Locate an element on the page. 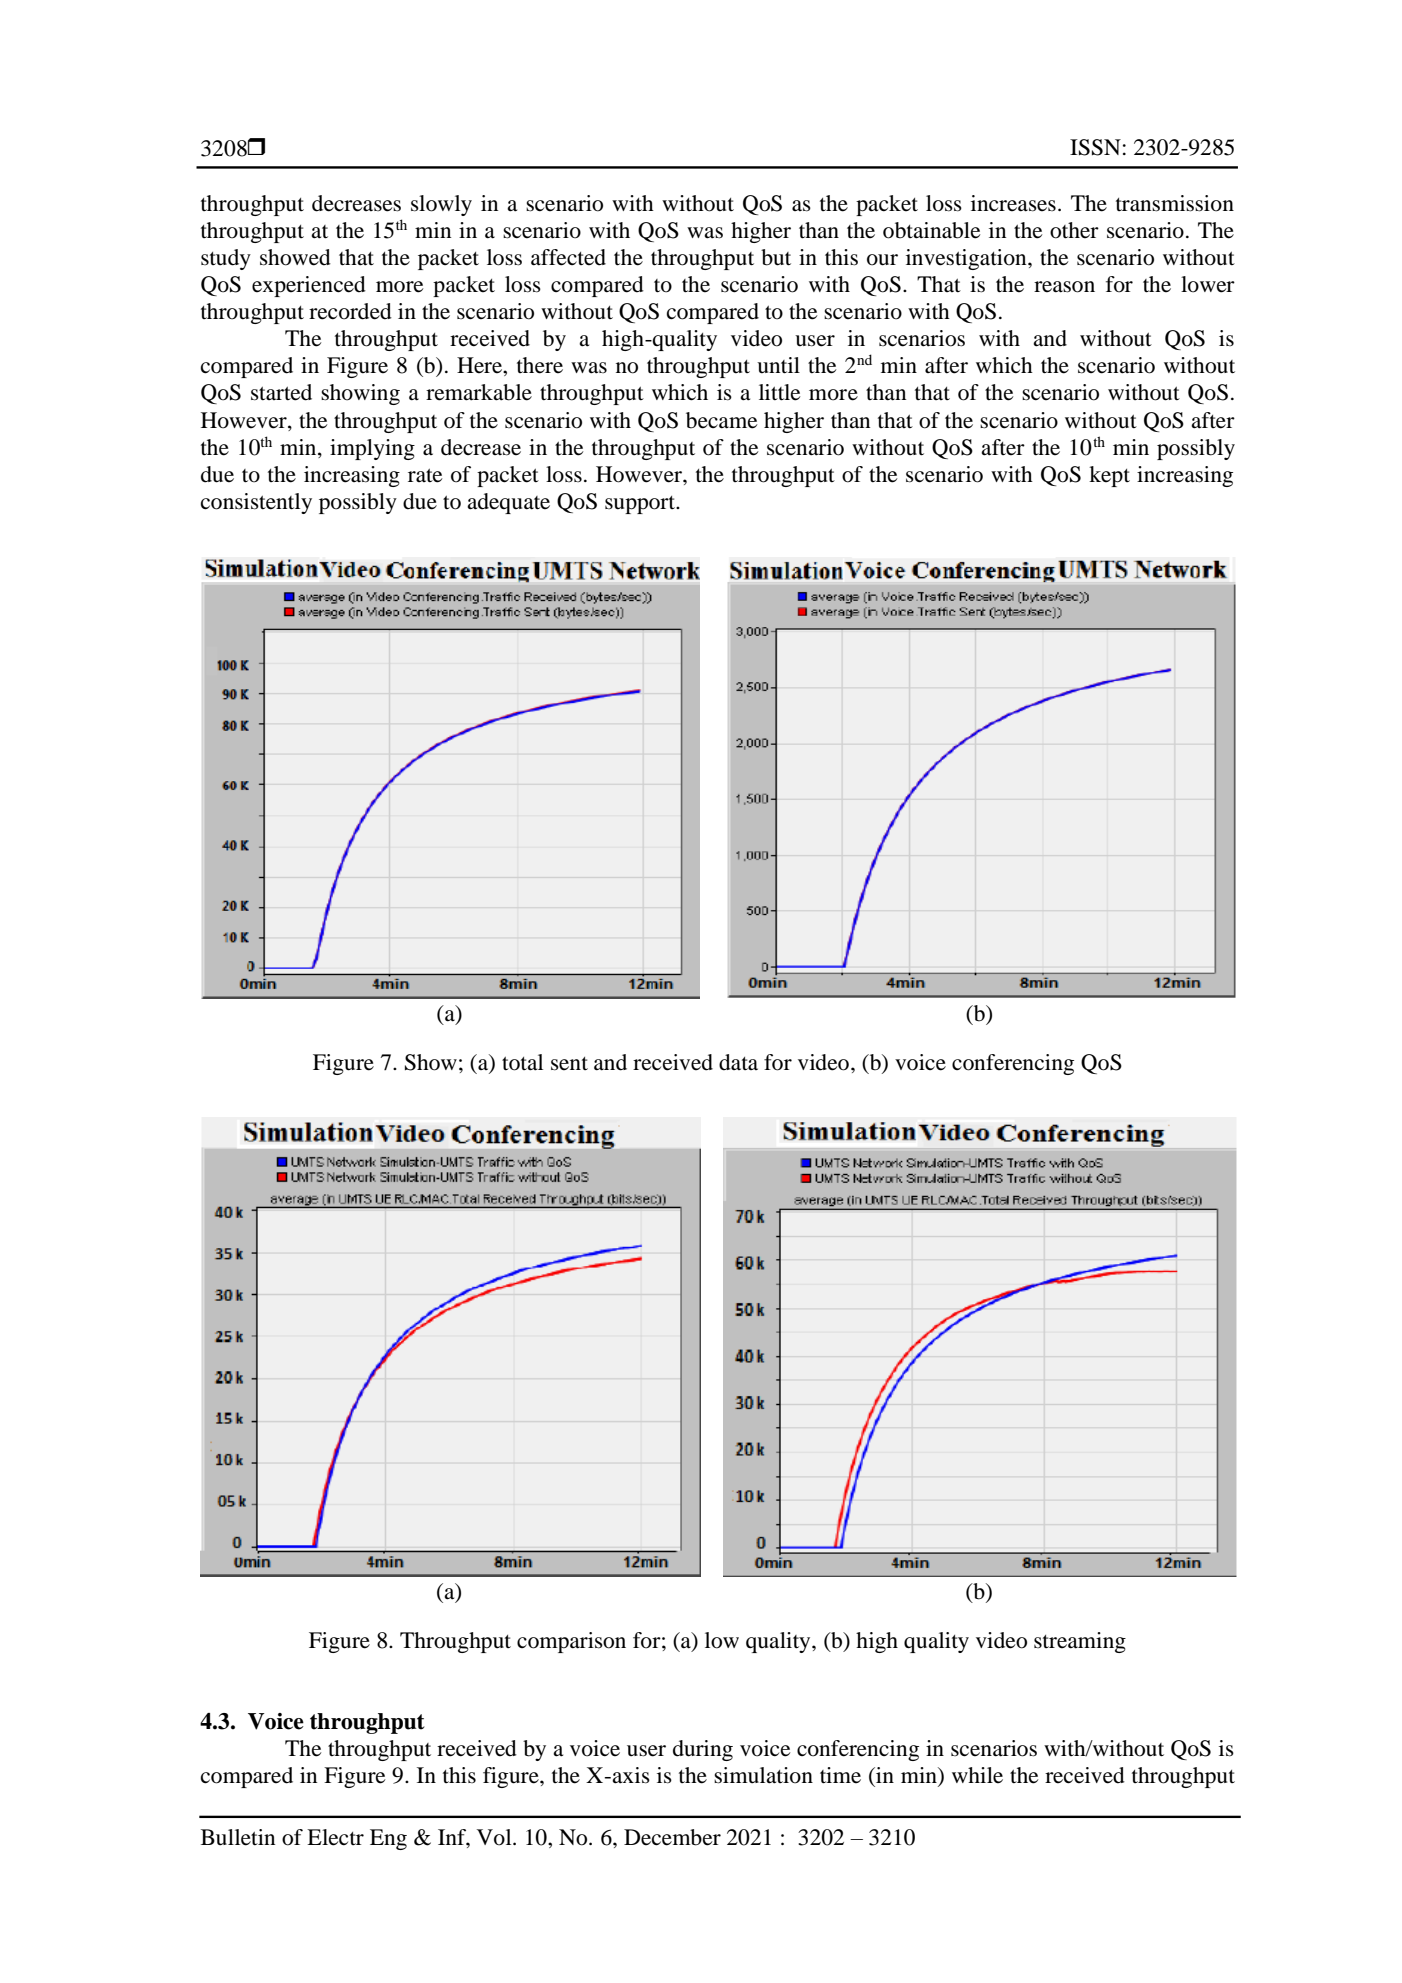  while is located at coordinates (977, 1775).
